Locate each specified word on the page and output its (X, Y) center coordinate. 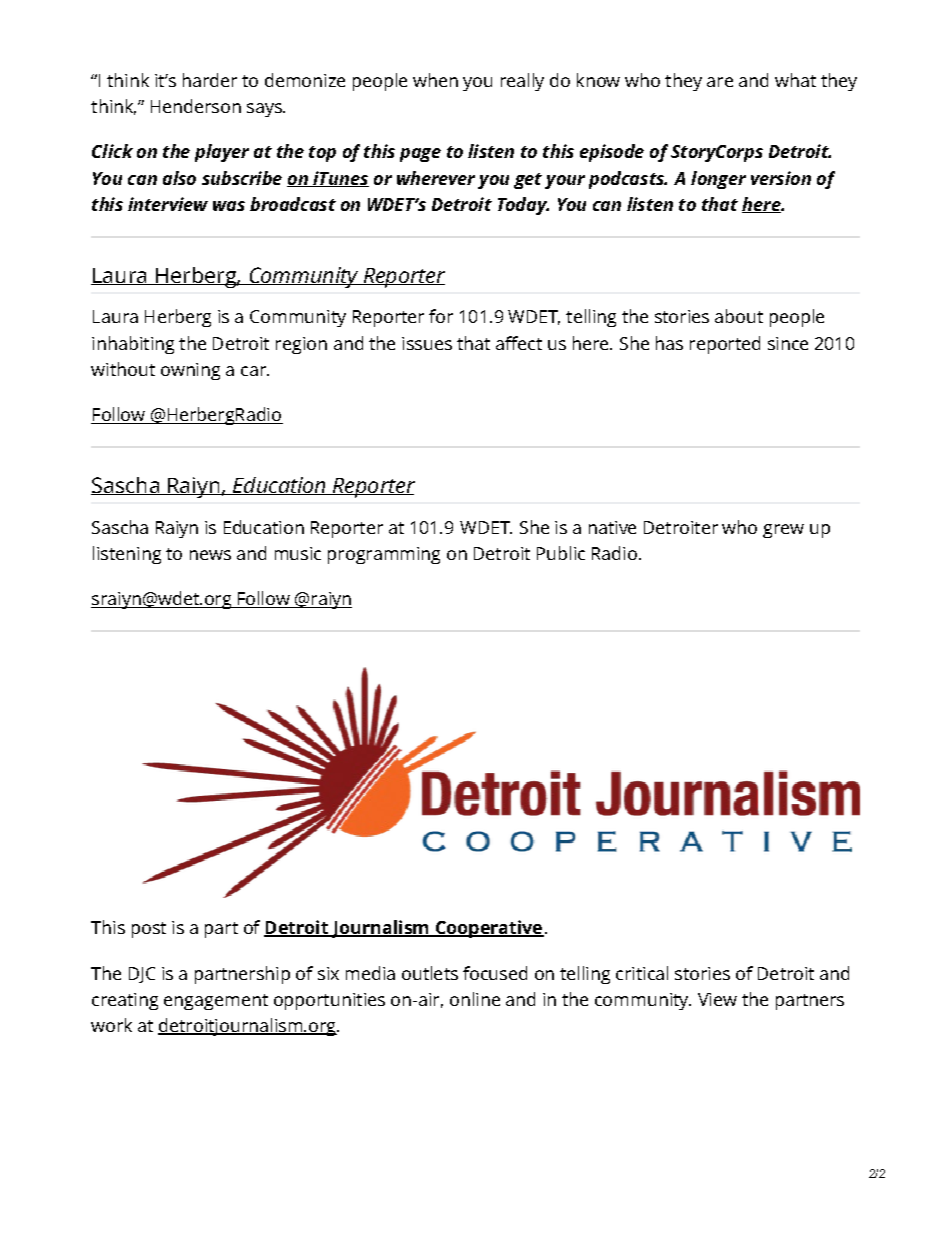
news (210, 555)
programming (384, 555)
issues (427, 343)
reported (725, 345)
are (720, 82)
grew (783, 531)
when (435, 80)
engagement (216, 1002)
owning (190, 371)
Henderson (196, 106)
